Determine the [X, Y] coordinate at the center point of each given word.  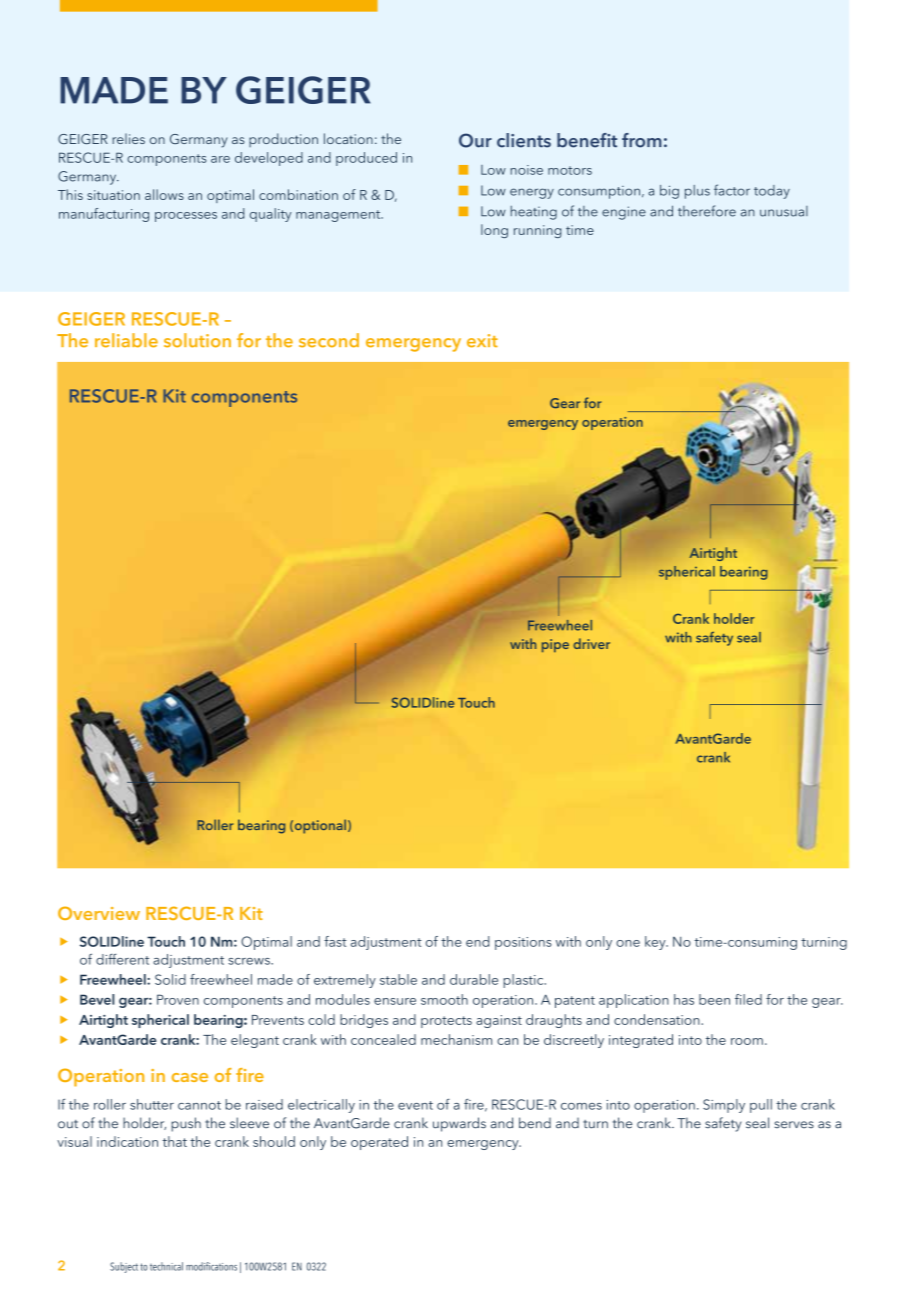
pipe [555, 645]
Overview [99, 913]
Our [475, 140]
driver [591, 643]
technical [166, 1266]
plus [697, 192]
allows [164, 194]
